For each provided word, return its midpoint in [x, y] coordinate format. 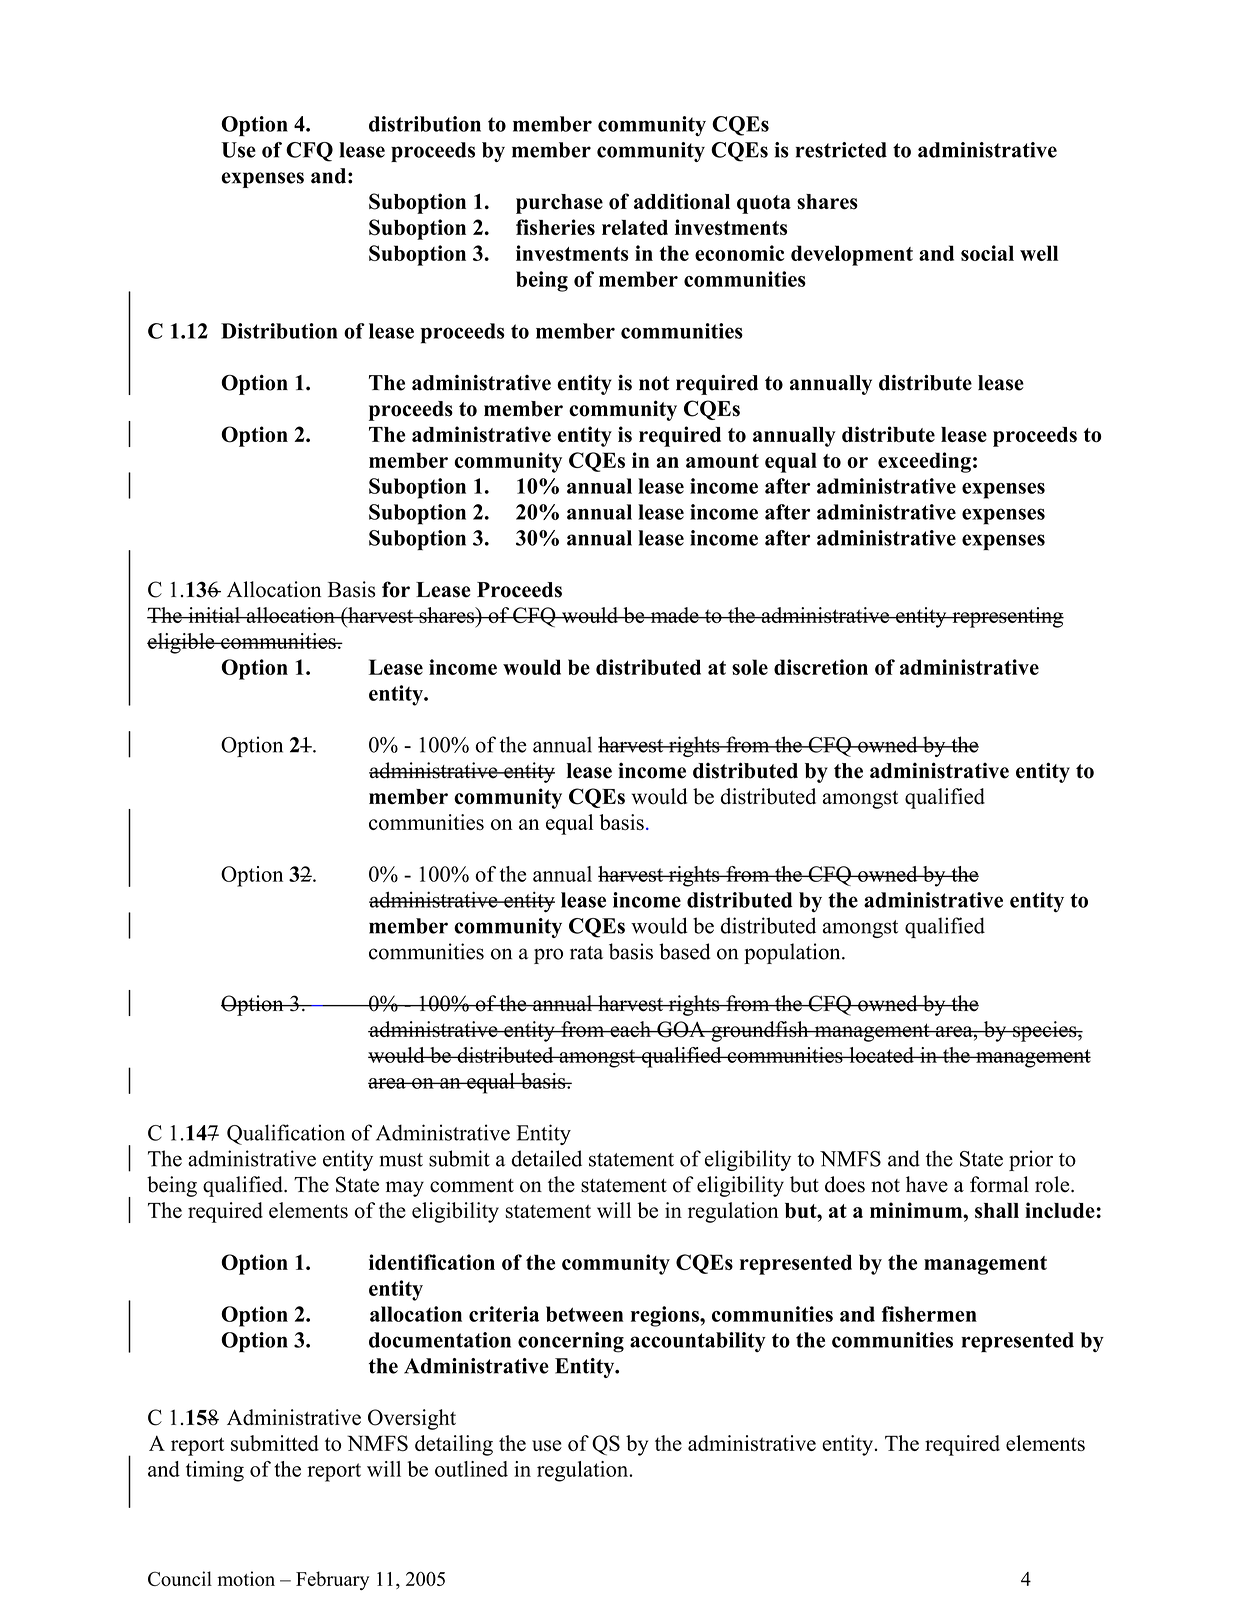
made [674, 615]
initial [214, 615]
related [635, 227]
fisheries [555, 227]
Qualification [286, 1134]
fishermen [929, 1314]
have [927, 1184]
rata [586, 953]
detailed [546, 1158]
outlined [471, 1469]
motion [246, 1578]
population [793, 953]
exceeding [924, 462]
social [987, 253]
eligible [182, 643]
